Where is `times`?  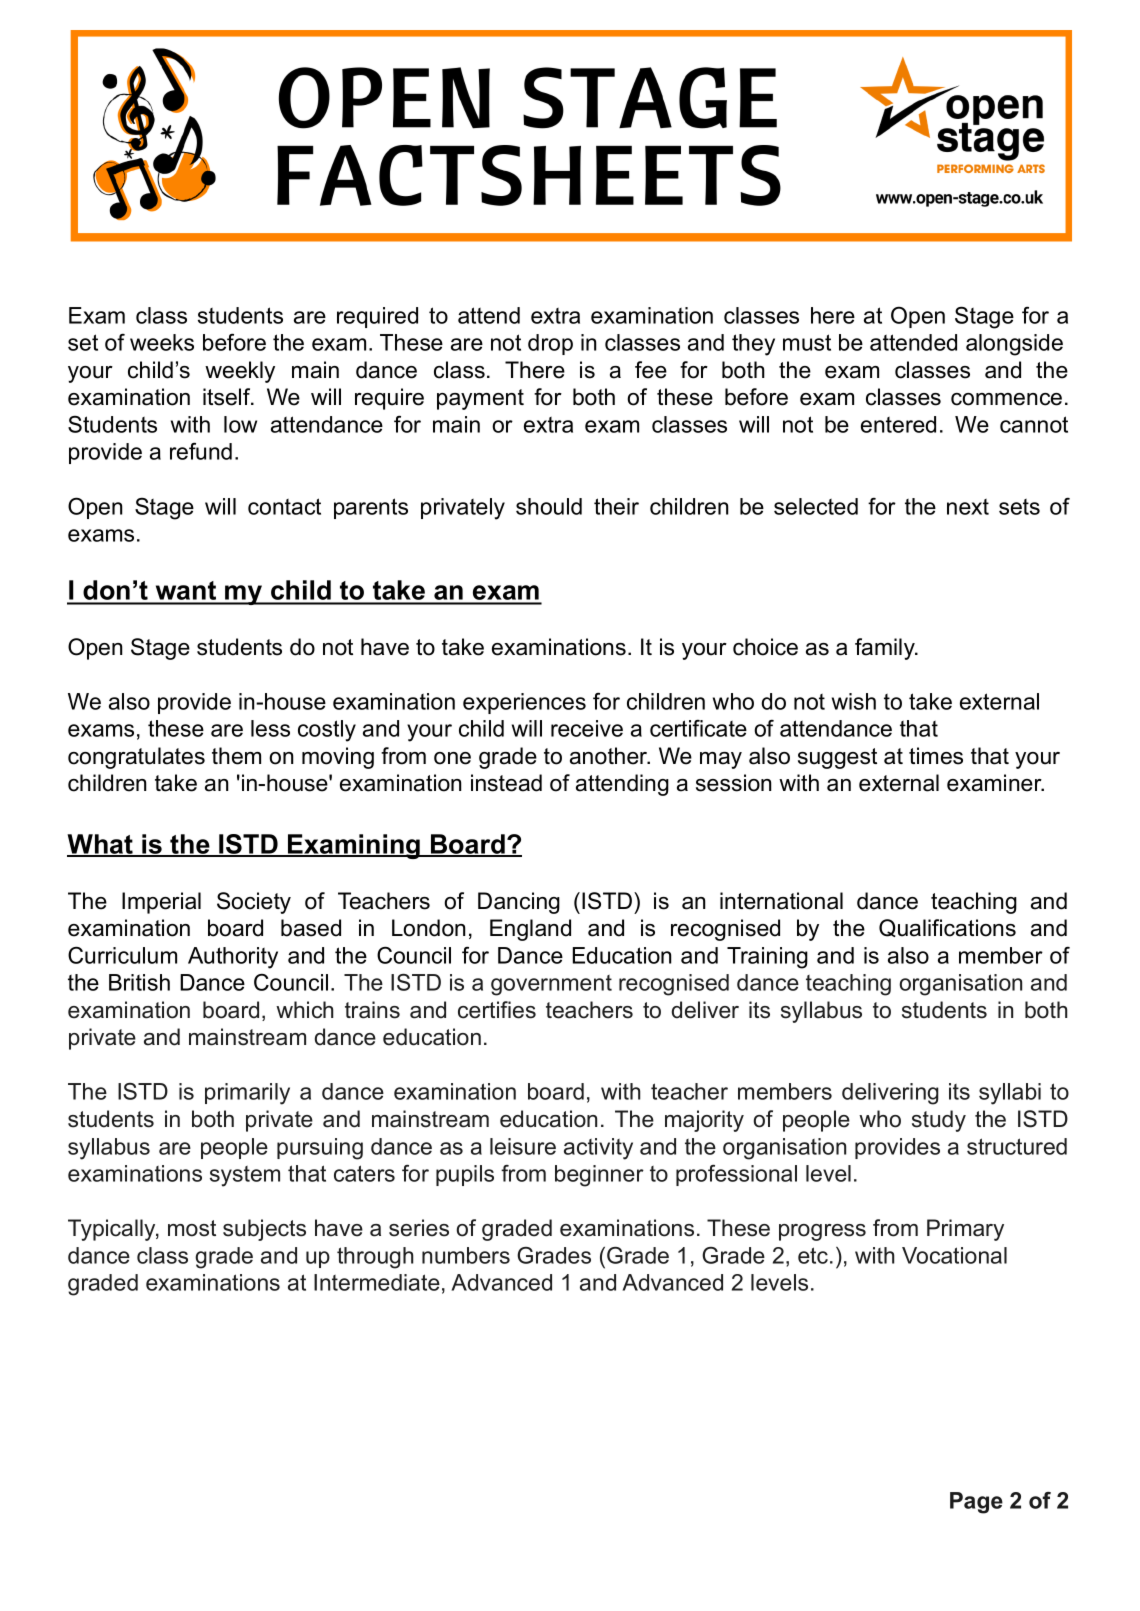
times is located at coordinates (936, 756).
